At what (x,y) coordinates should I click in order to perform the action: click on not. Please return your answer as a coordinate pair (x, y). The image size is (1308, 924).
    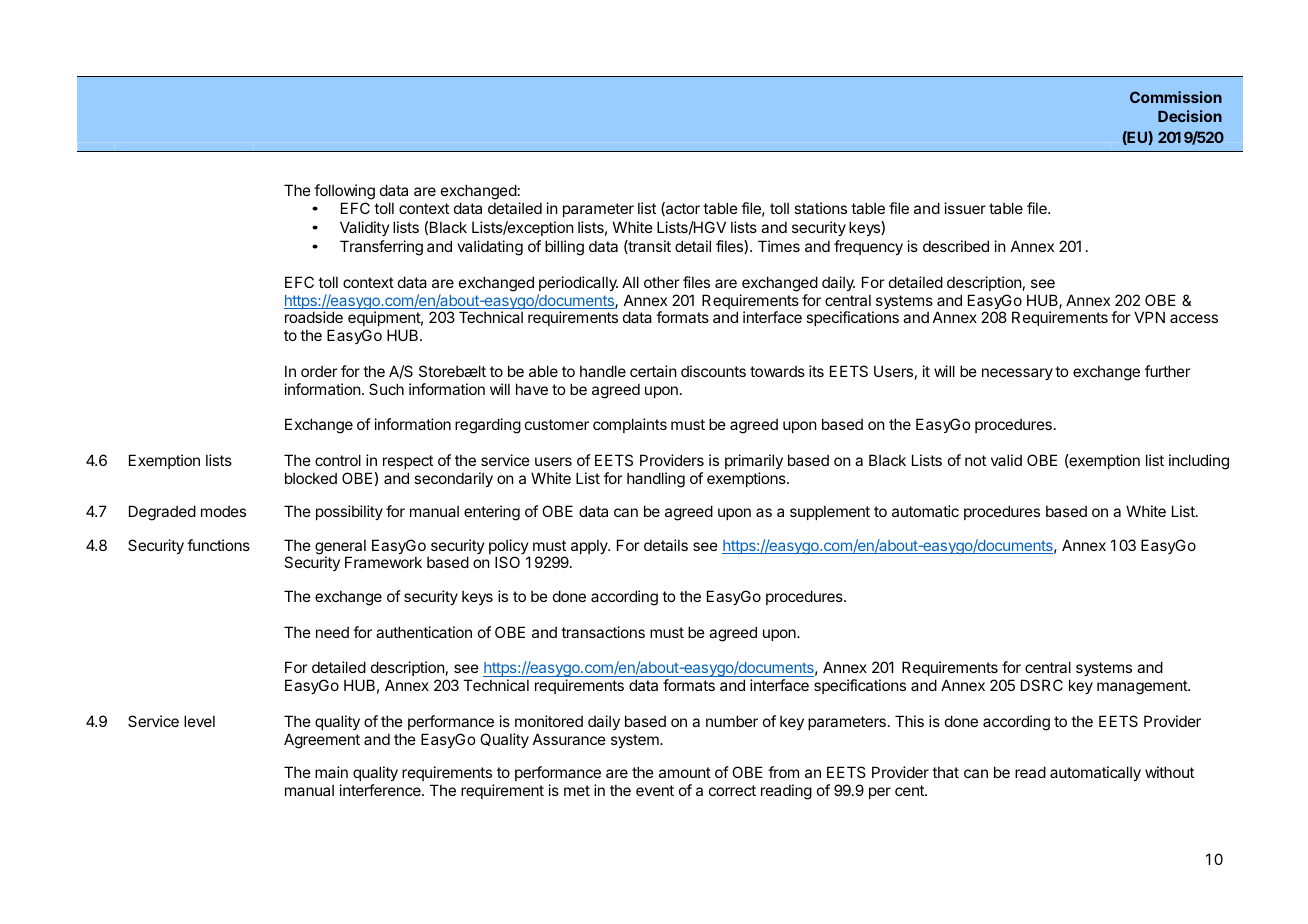
    Looking at the image, I should click on (975, 460).
